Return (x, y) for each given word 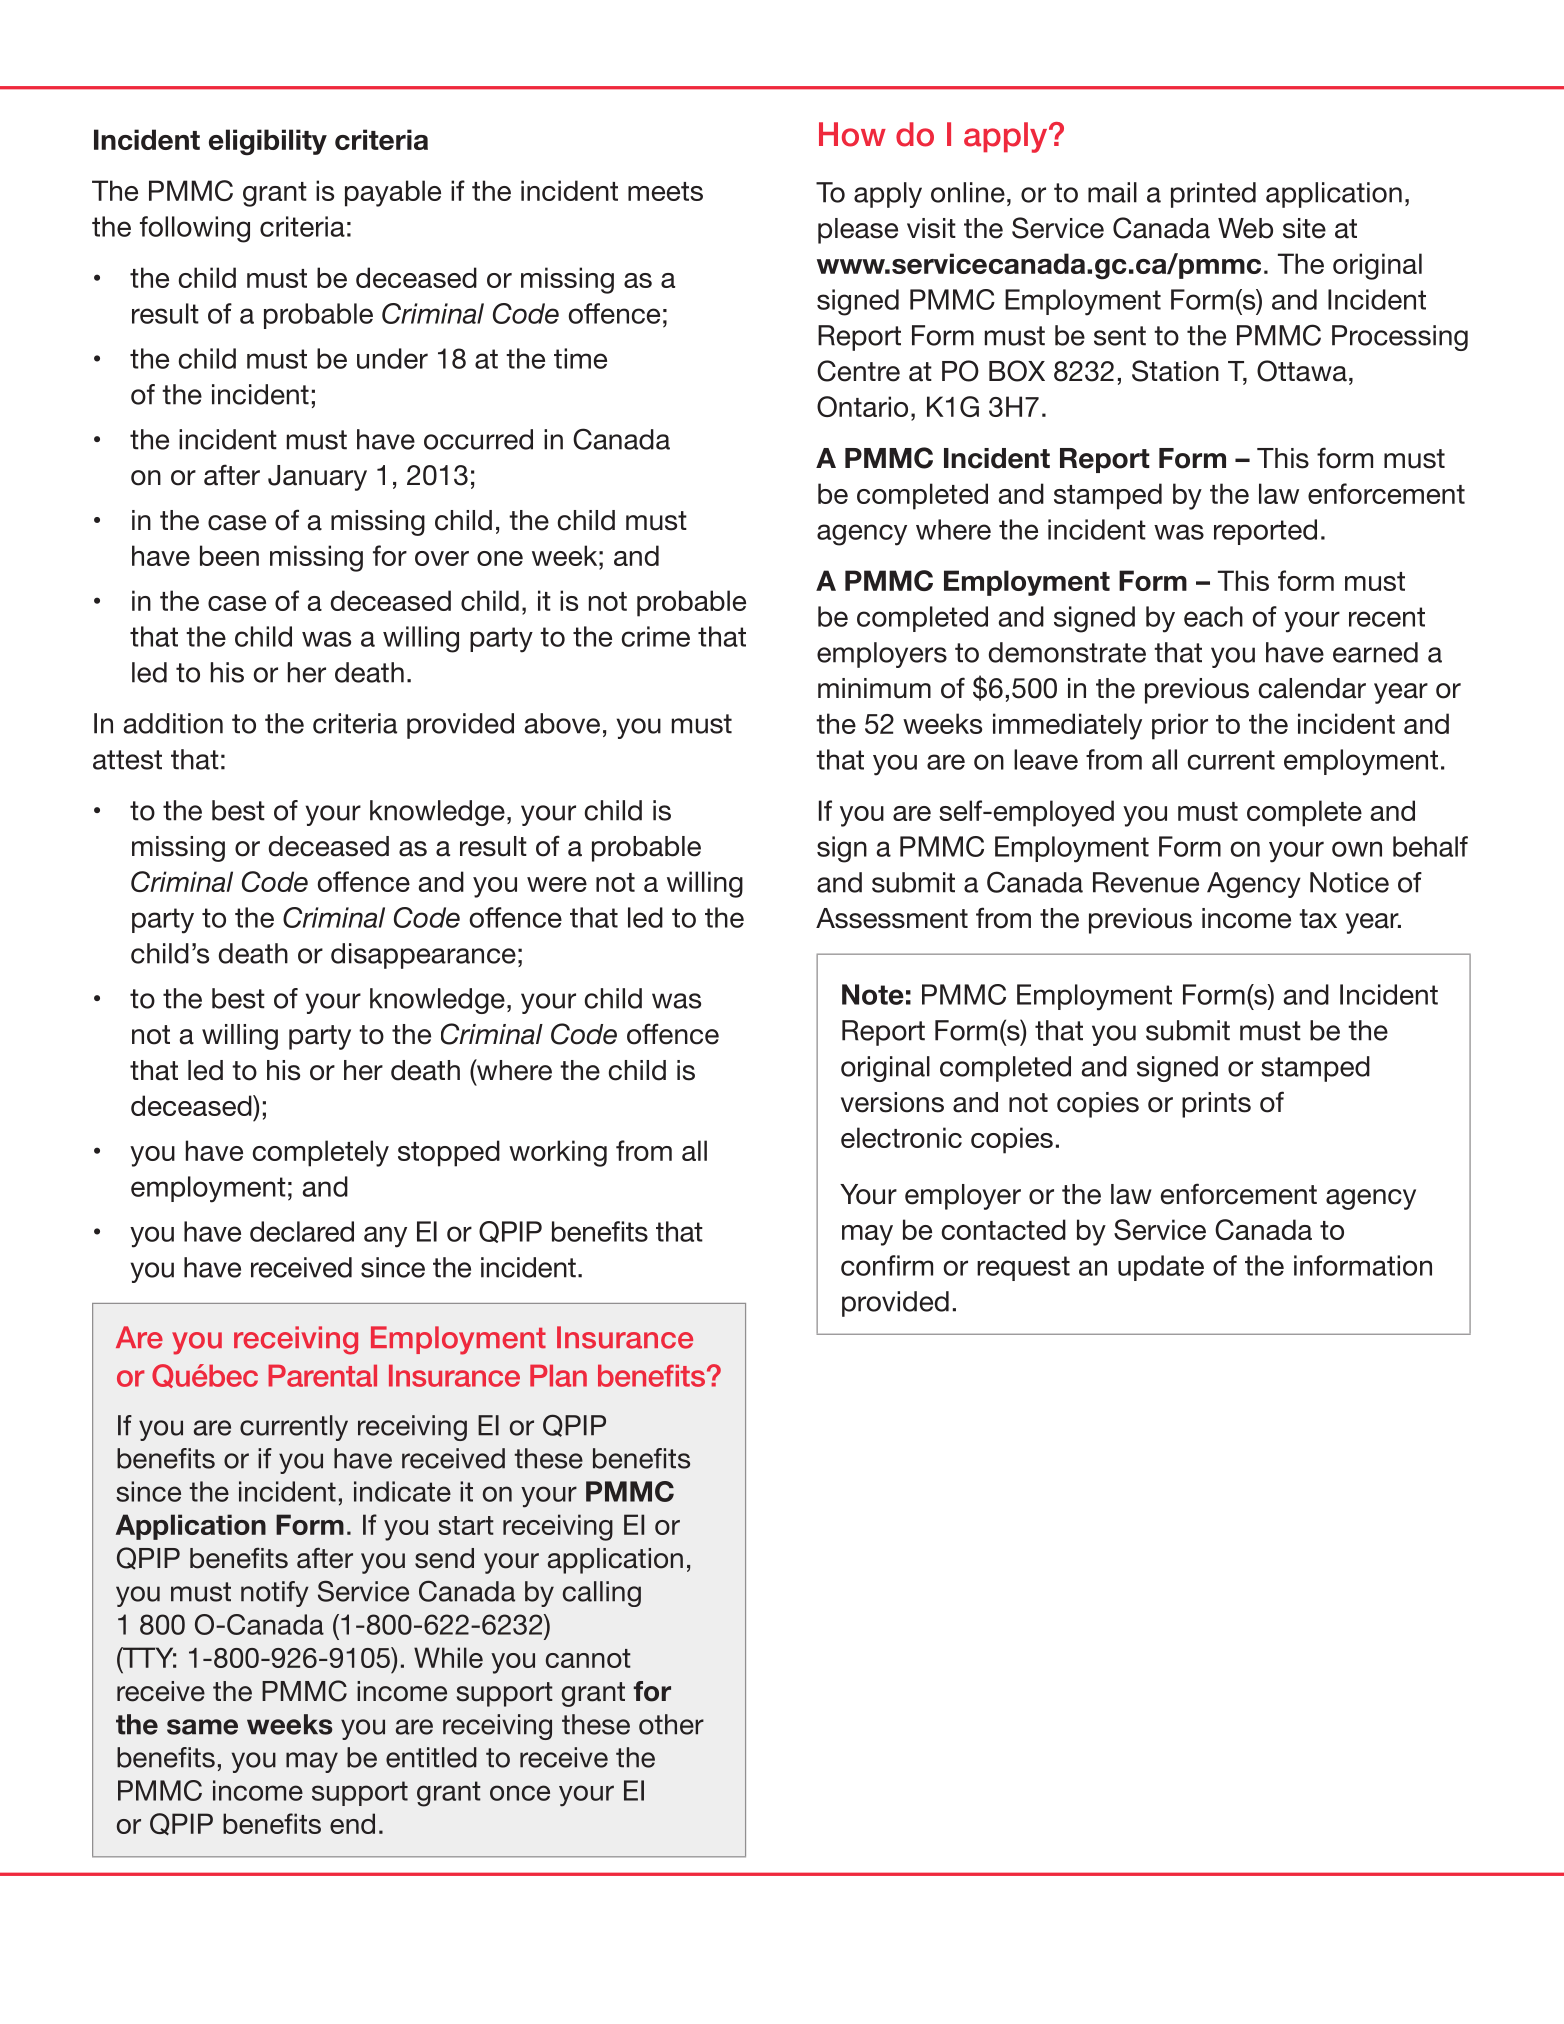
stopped (449, 1153)
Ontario (862, 406)
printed (1213, 195)
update (1161, 1268)
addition (173, 723)
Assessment (892, 918)
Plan (558, 1375)
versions (892, 1102)
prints (1216, 1105)
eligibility (268, 142)
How (852, 134)
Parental (322, 1375)
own (1357, 849)
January (317, 478)
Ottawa (1302, 371)
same (202, 1727)
